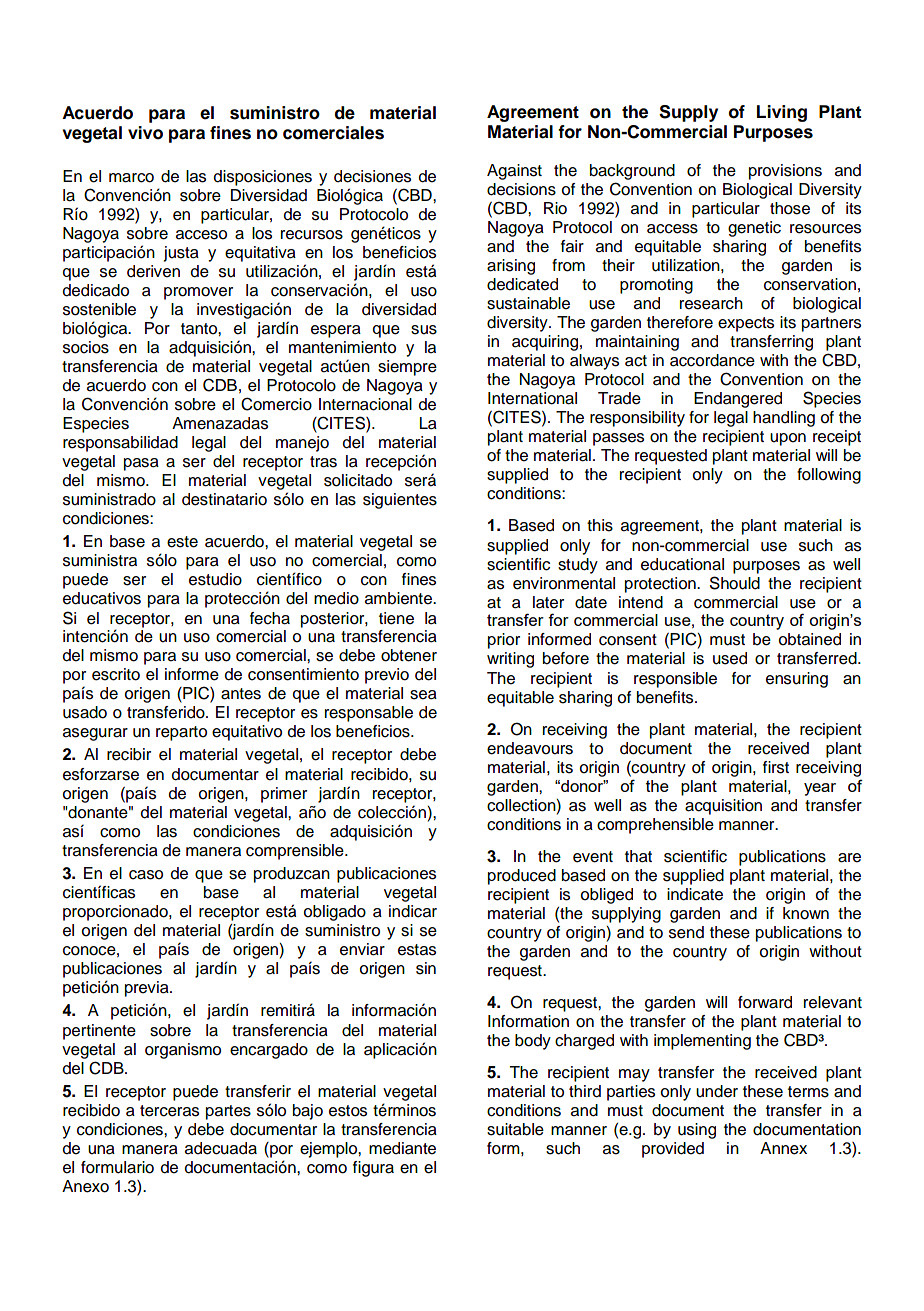 The image size is (924, 1311). What do you see at coordinates (514, 172) in the screenshot?
I see `Against` at bounding box center [514, 172].
